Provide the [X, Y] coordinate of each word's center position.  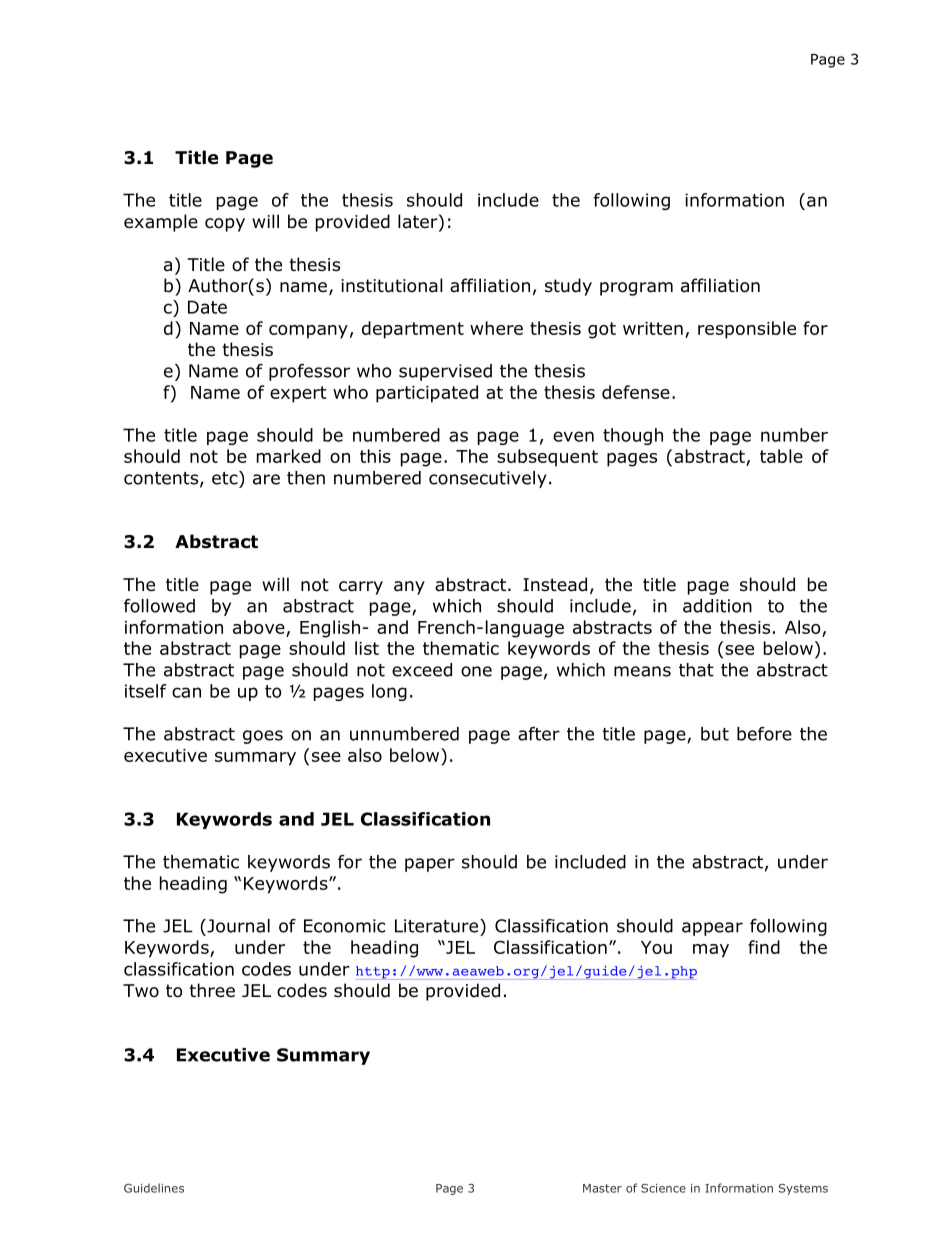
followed [159, 606]
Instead [555, 584]
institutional [392, 285]
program [636, 289]
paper [430, 865]
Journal [237, 926]
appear [712, 929]
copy [225, 225]
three [212, 990]
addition [717, 606]
